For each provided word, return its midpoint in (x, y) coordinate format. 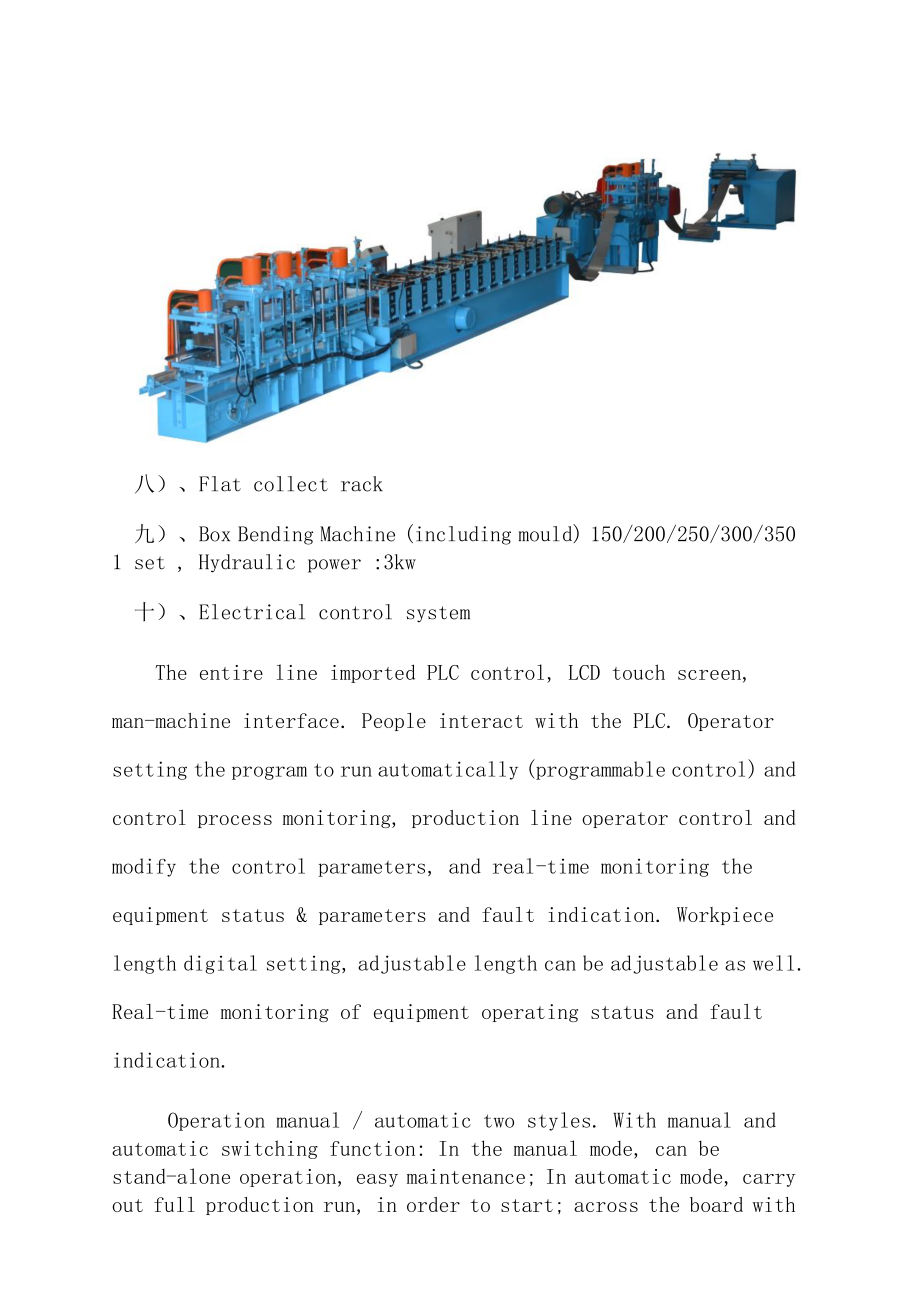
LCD (584, 672)
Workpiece (725, 916)
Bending (275, 535)
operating (530, 1013)
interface (291, 720)
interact (481, 720)
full (174, 1204)
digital (220, 964)
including (463, 535)
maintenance (466, 1176)
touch (638, 672)
